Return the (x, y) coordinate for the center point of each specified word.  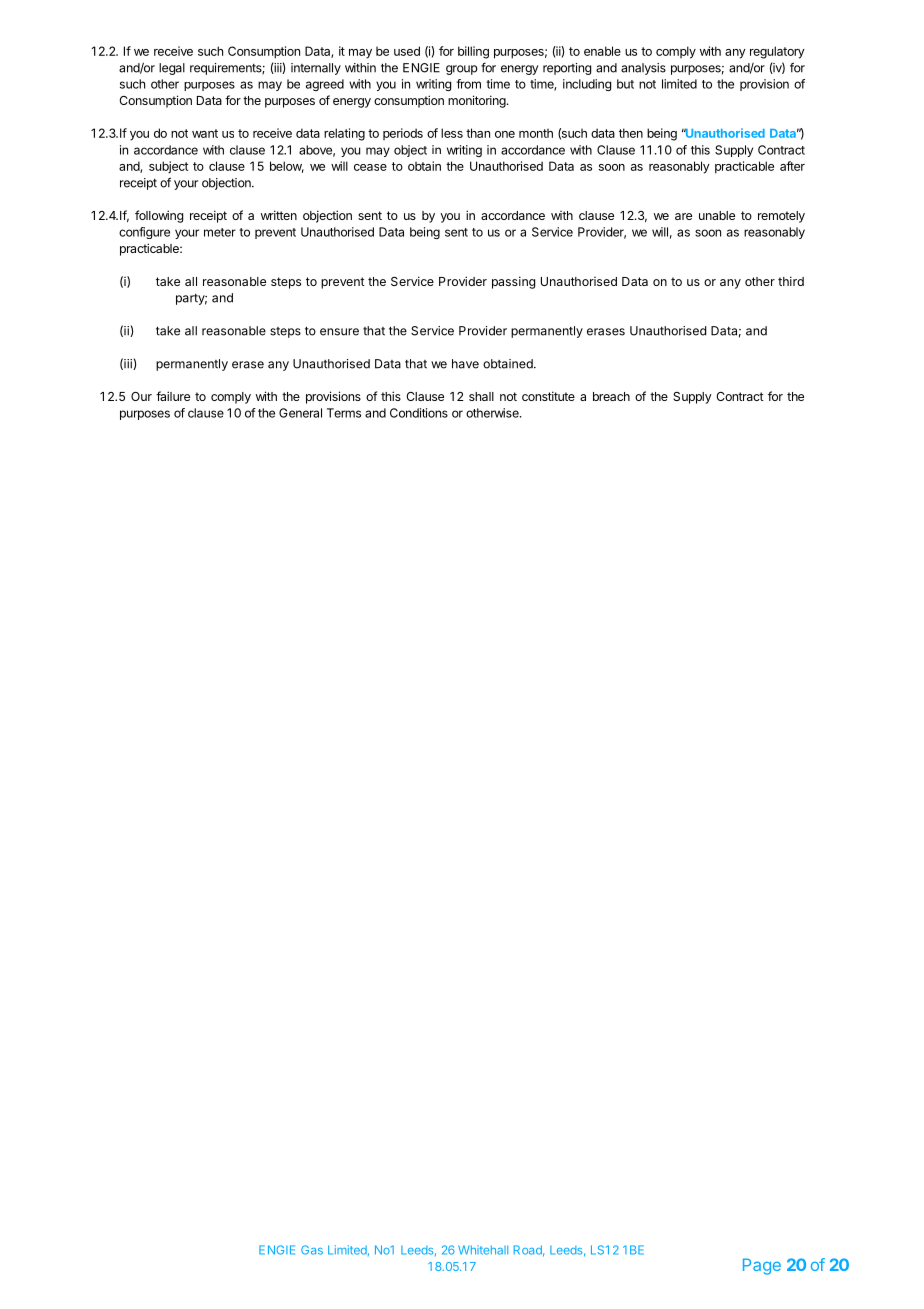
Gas (312, 1250)
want (205, 133)
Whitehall (483, 1250)
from (468, 84)
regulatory (777, 52)
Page (762, 1266)
